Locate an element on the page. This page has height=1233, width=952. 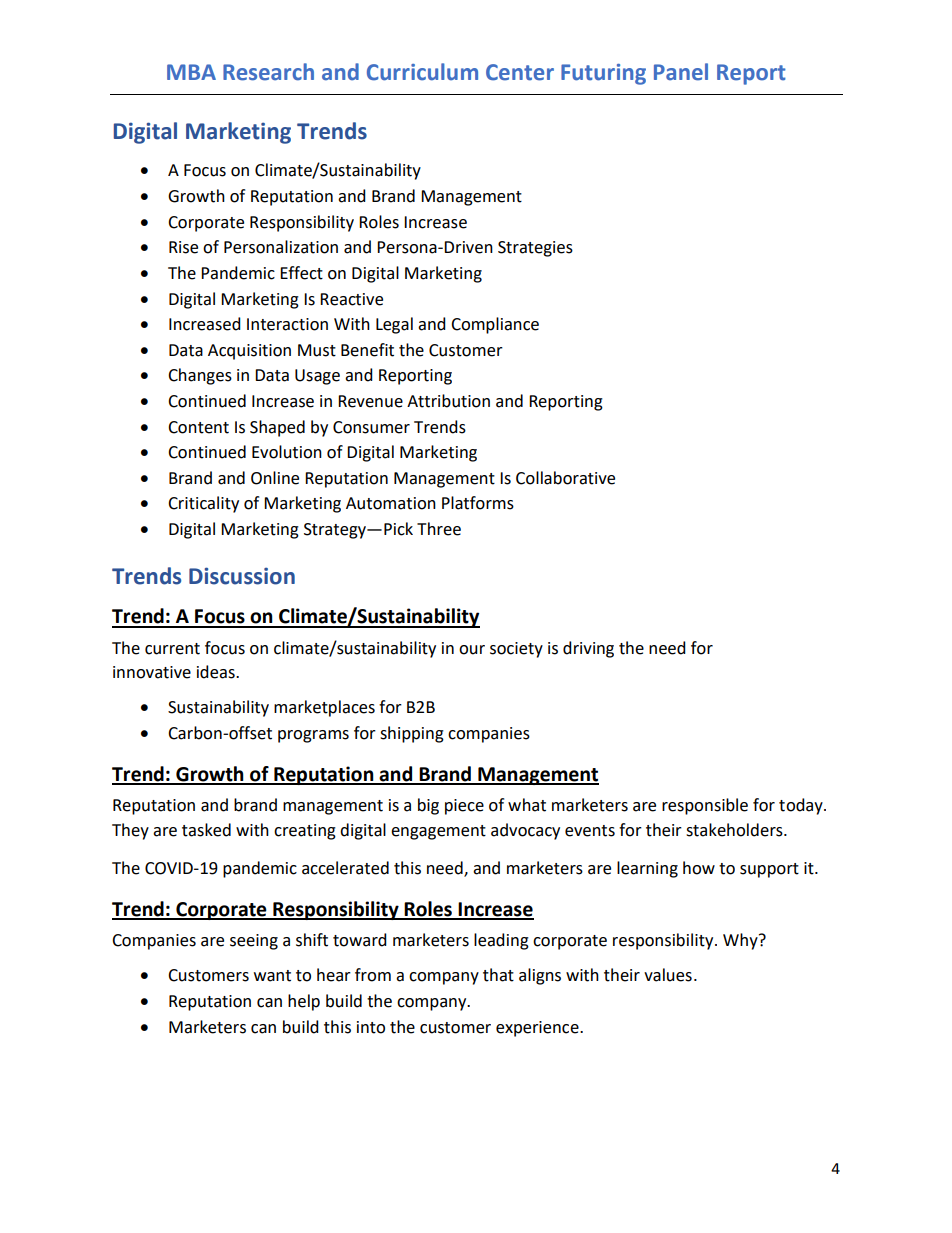
Curriculum is located at coordinates (422, 72).
